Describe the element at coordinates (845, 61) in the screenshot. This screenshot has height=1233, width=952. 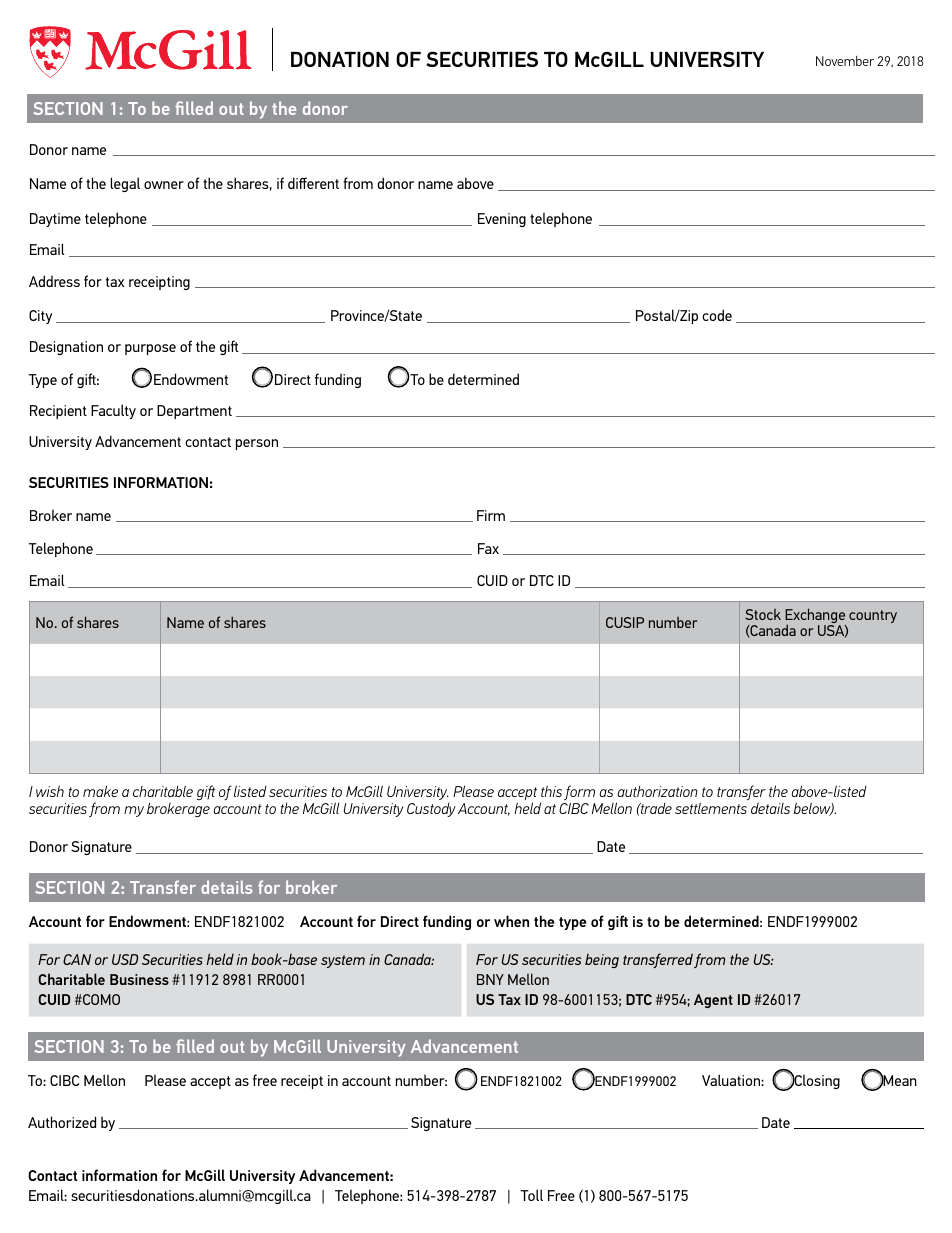
I see `November` at that location.
